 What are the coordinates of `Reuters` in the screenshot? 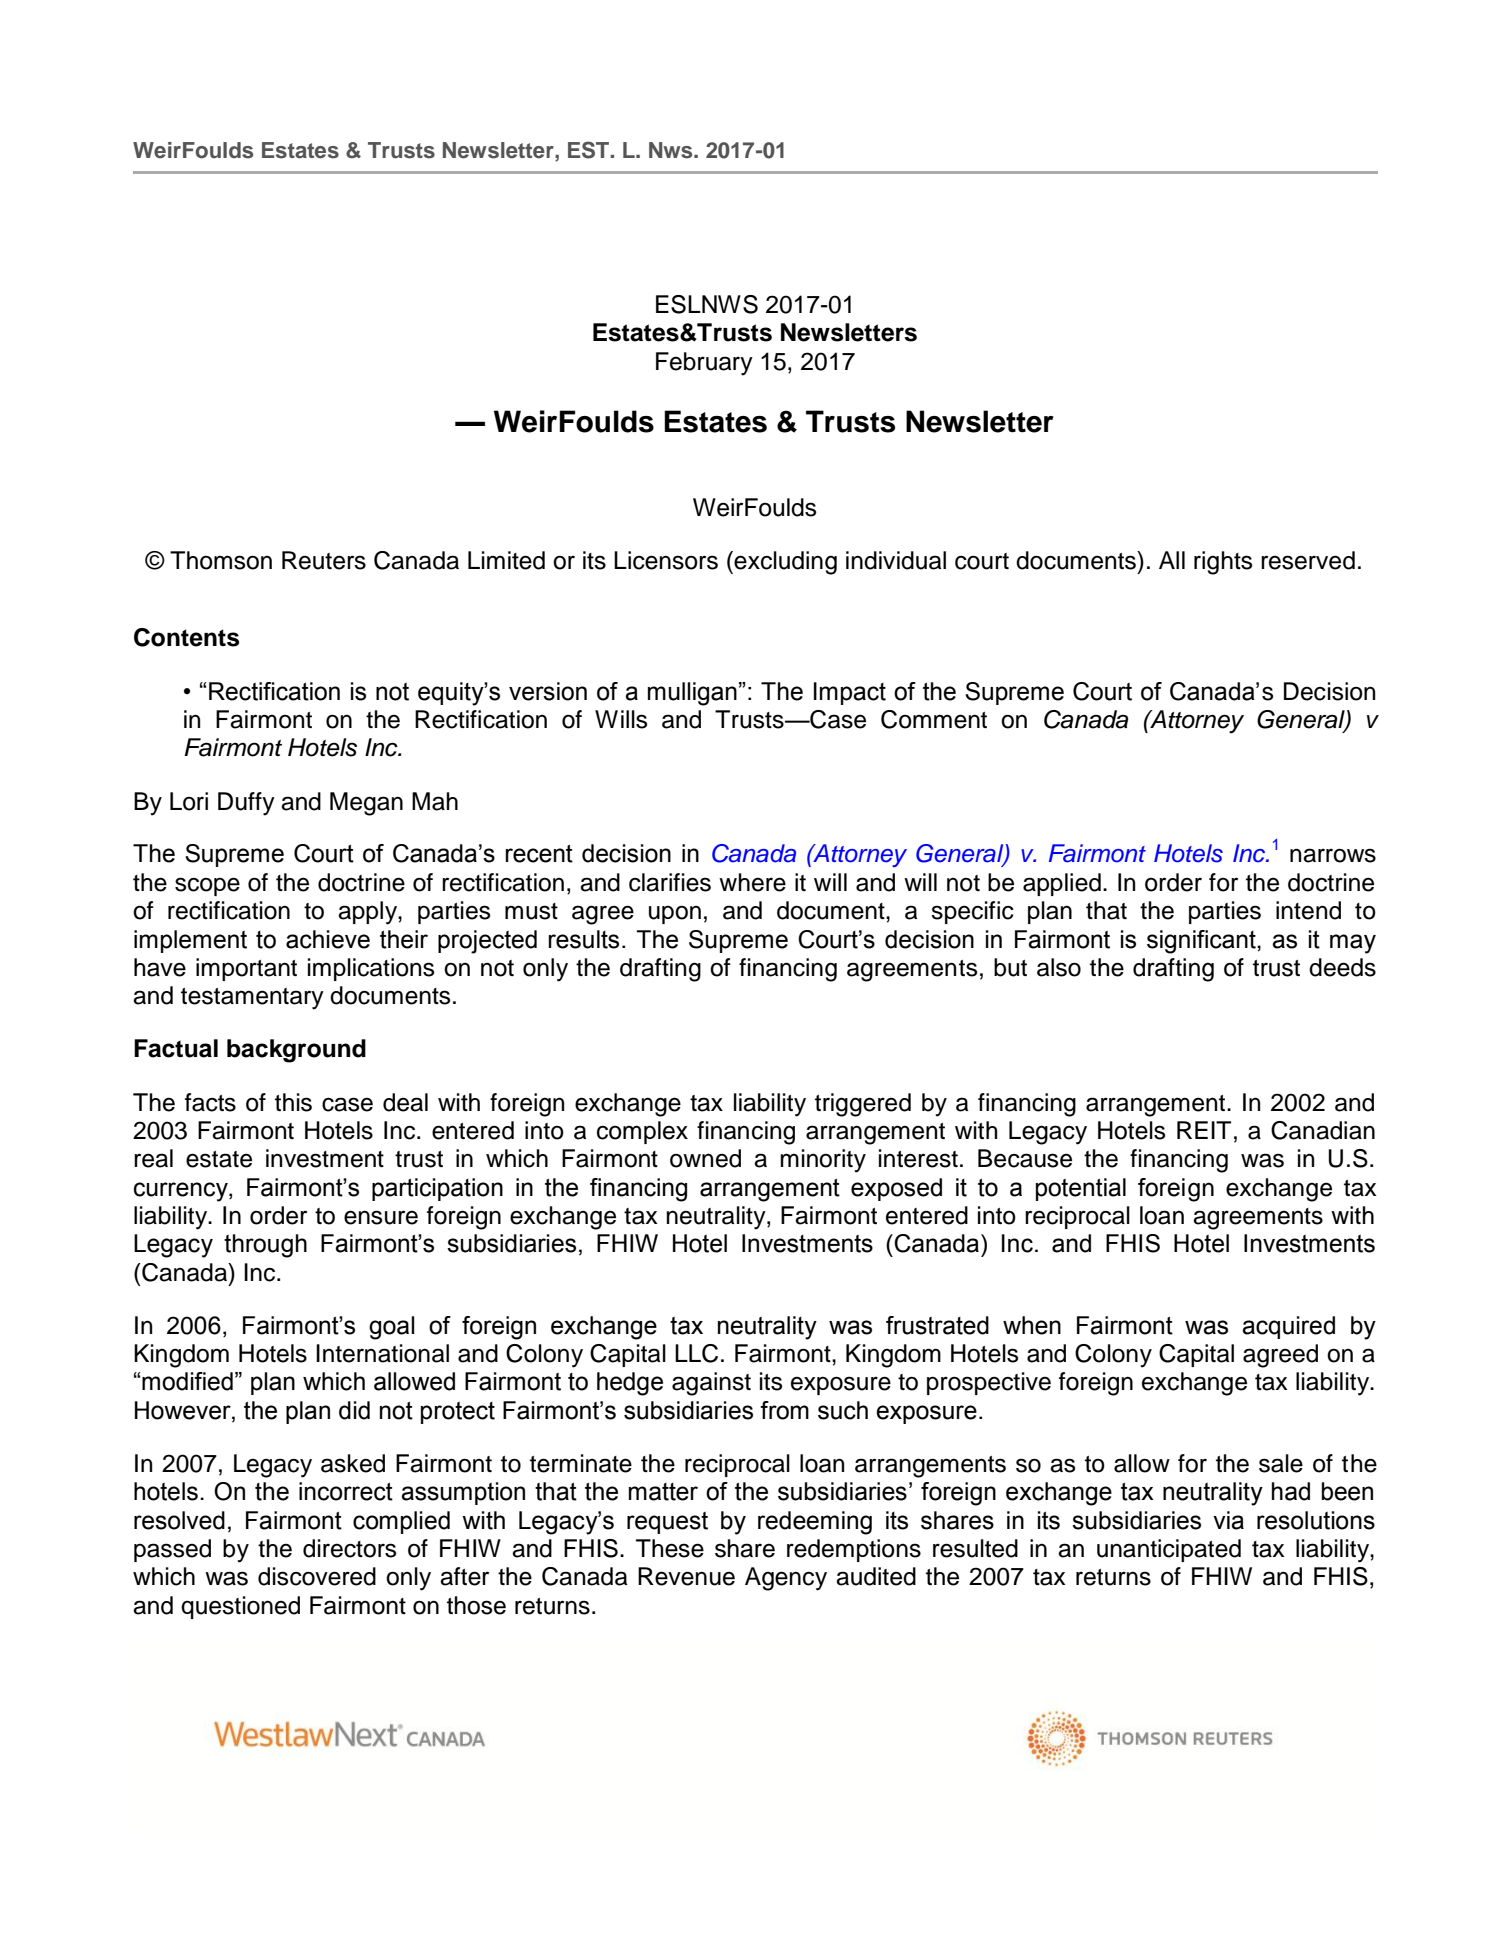 It's located at (324, 560).
